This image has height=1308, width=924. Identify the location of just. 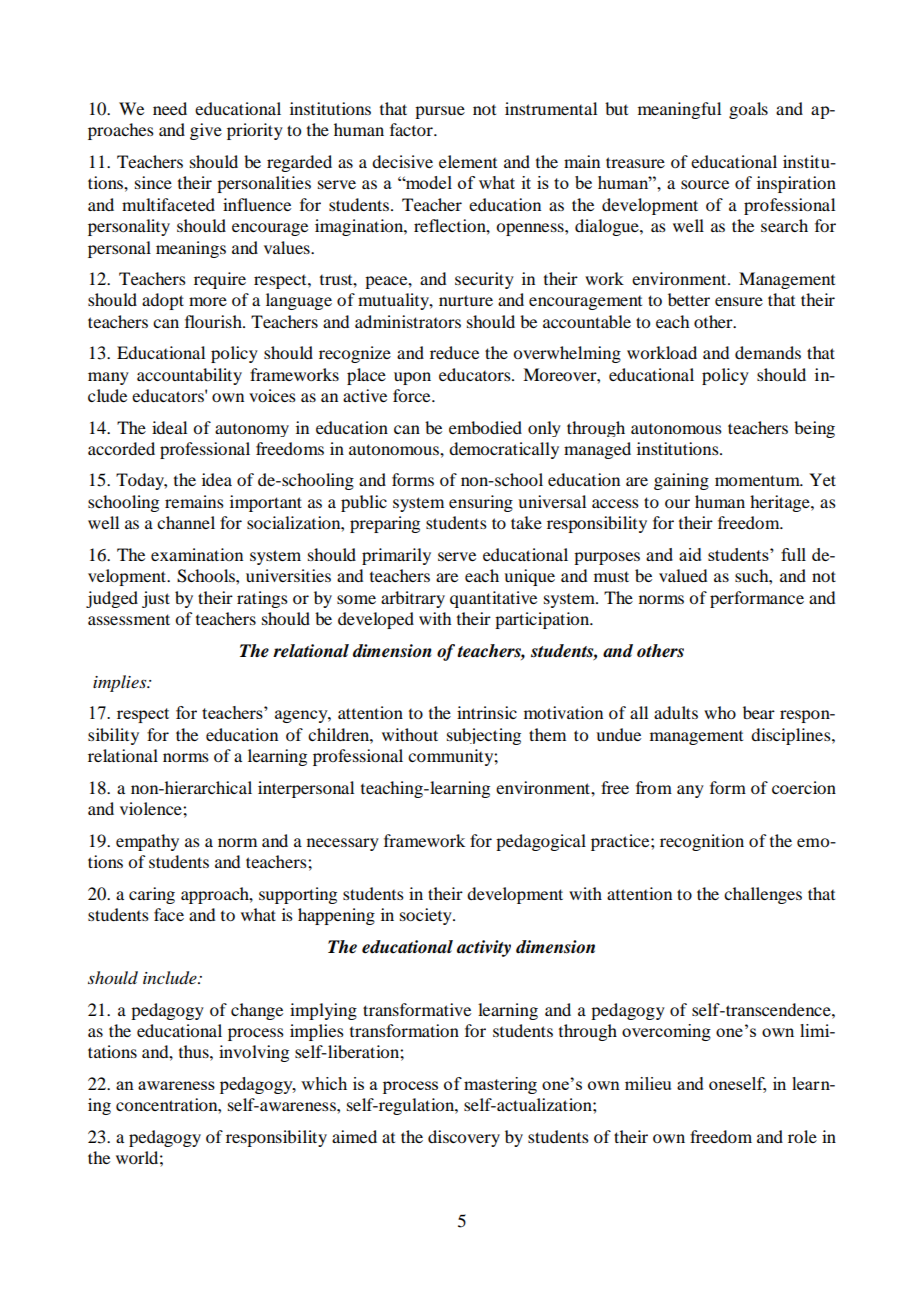
(156, 599).
